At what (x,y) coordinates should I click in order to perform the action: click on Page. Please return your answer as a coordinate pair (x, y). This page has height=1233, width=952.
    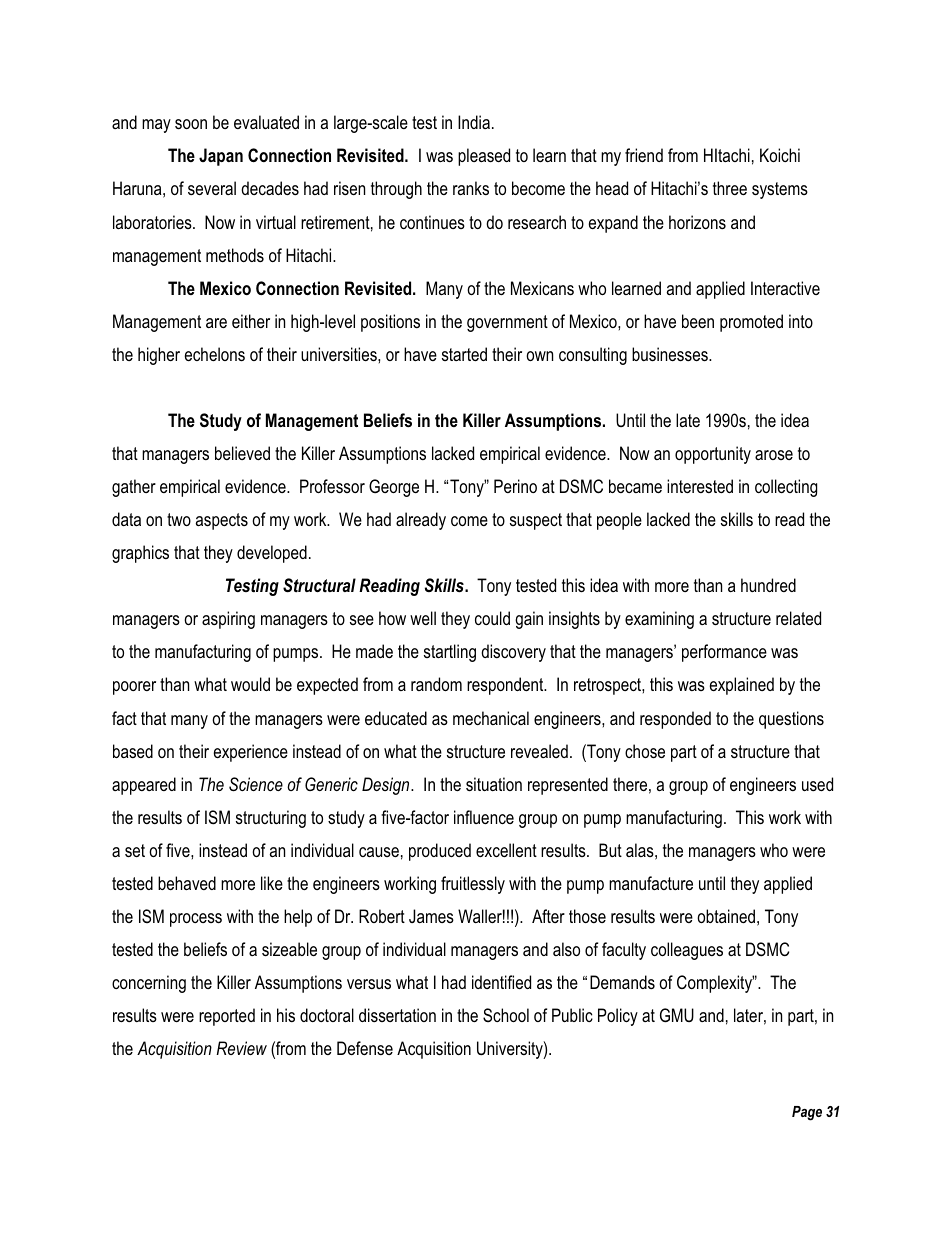
    Looking at the image, I should click on (807, 1113).
